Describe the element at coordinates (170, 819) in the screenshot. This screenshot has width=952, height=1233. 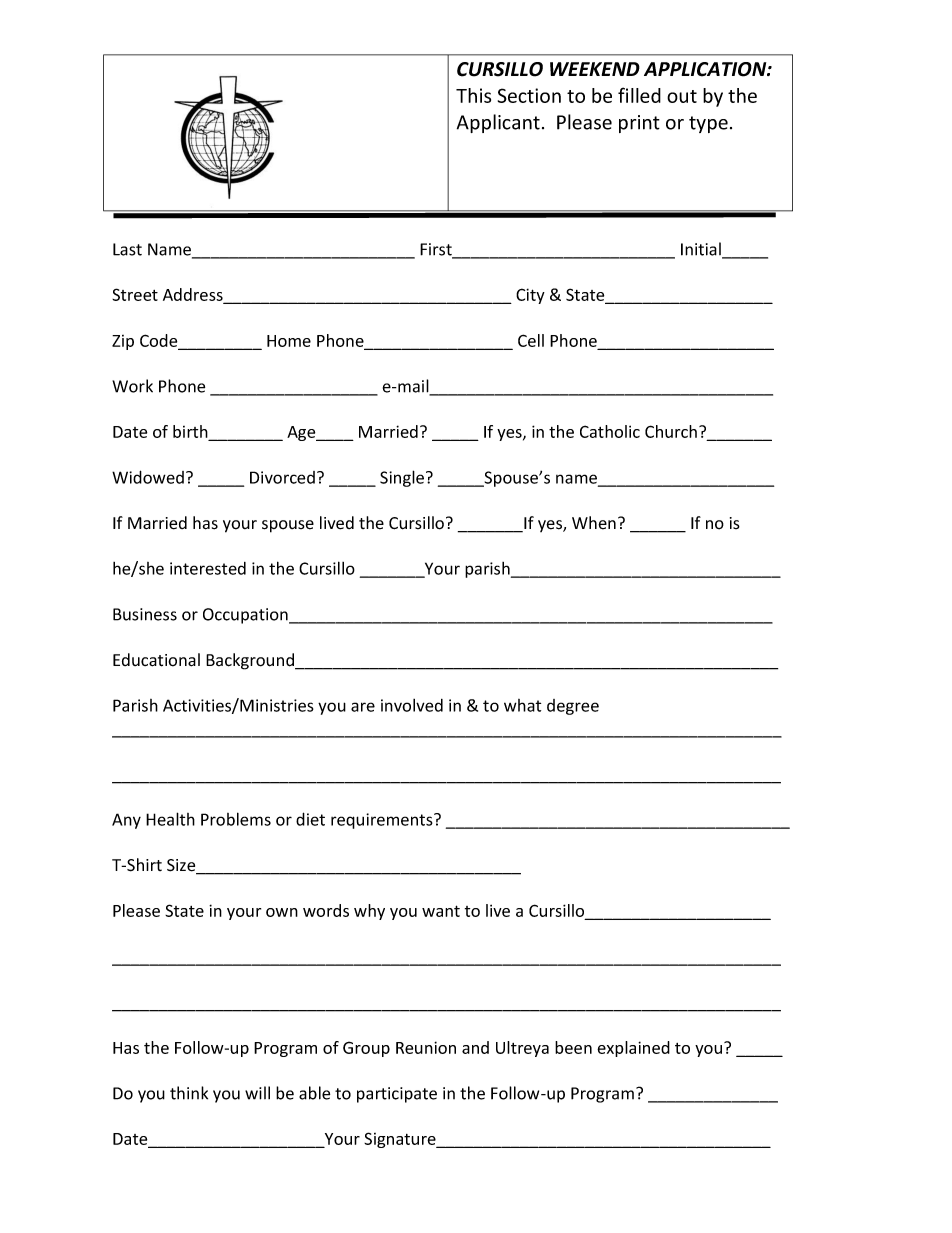
I see `Health` at that location.
